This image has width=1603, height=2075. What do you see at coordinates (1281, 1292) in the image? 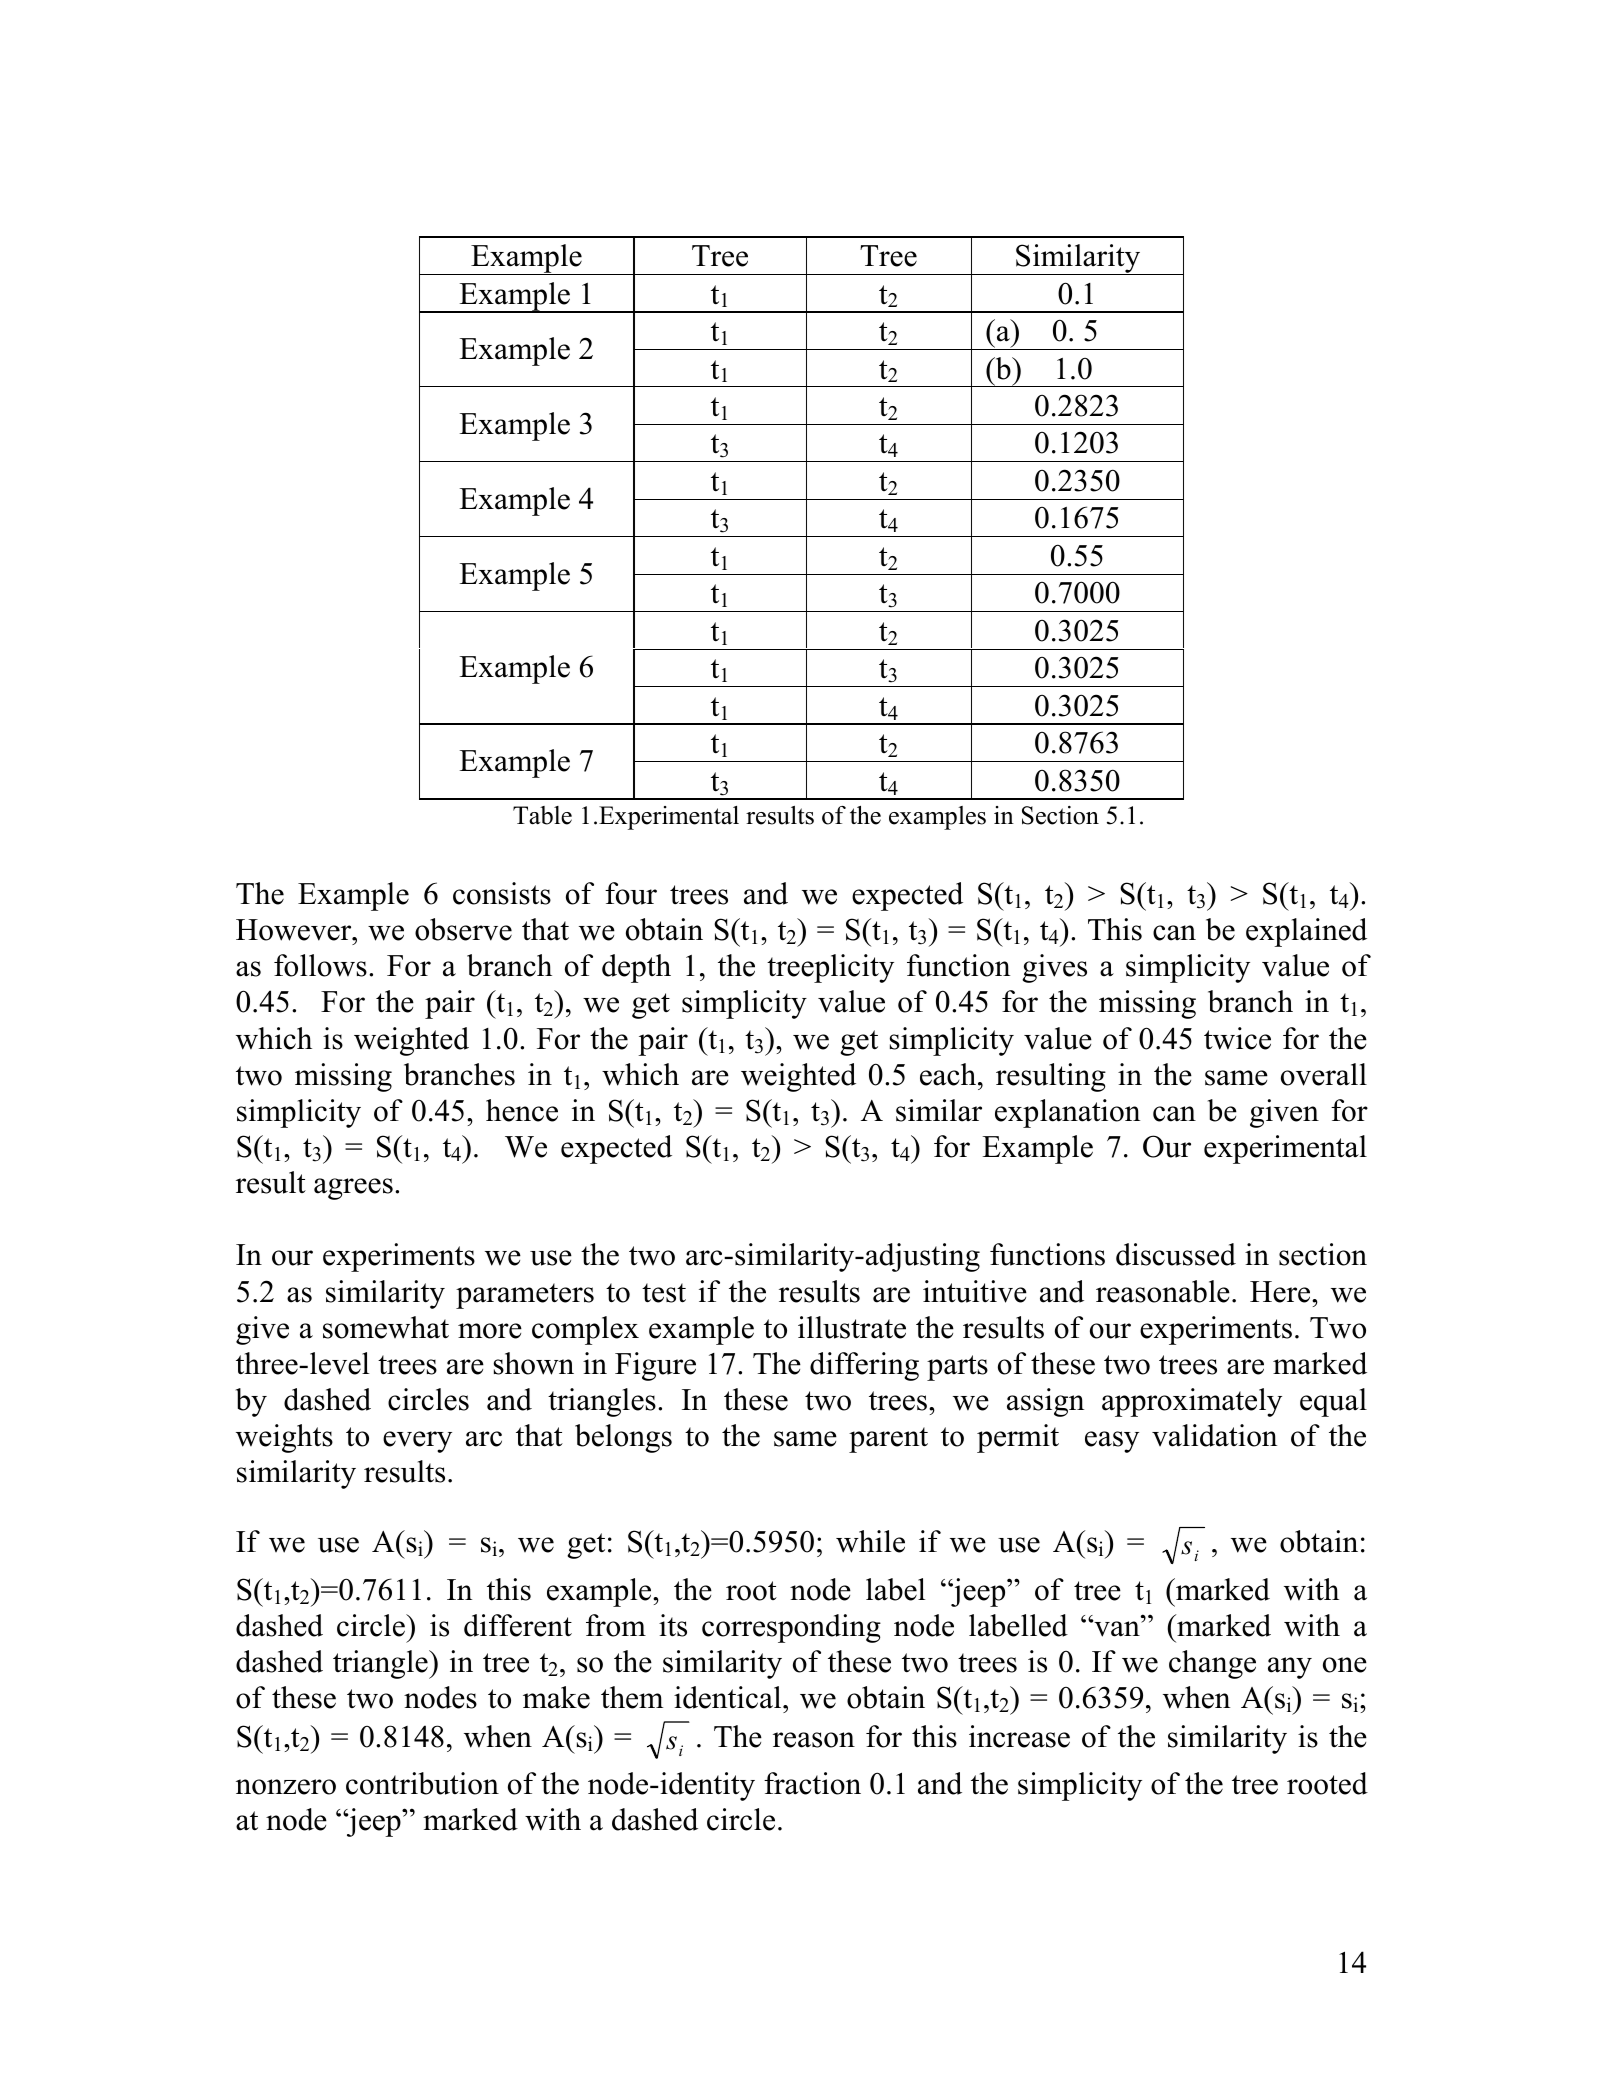
I see `Here` at bounding box center [1281, 1292].
